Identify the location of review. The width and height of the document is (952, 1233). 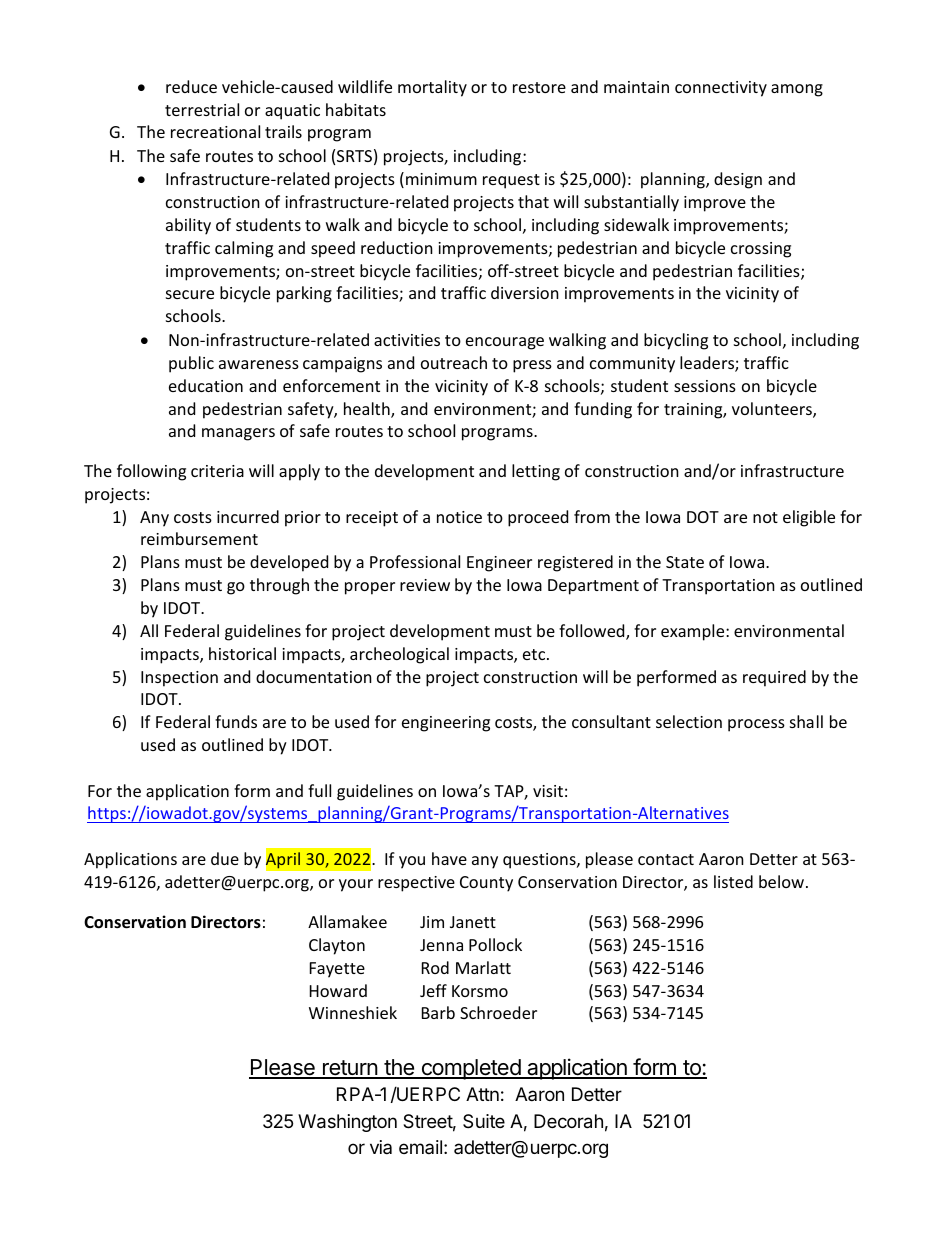
(425, 585).
